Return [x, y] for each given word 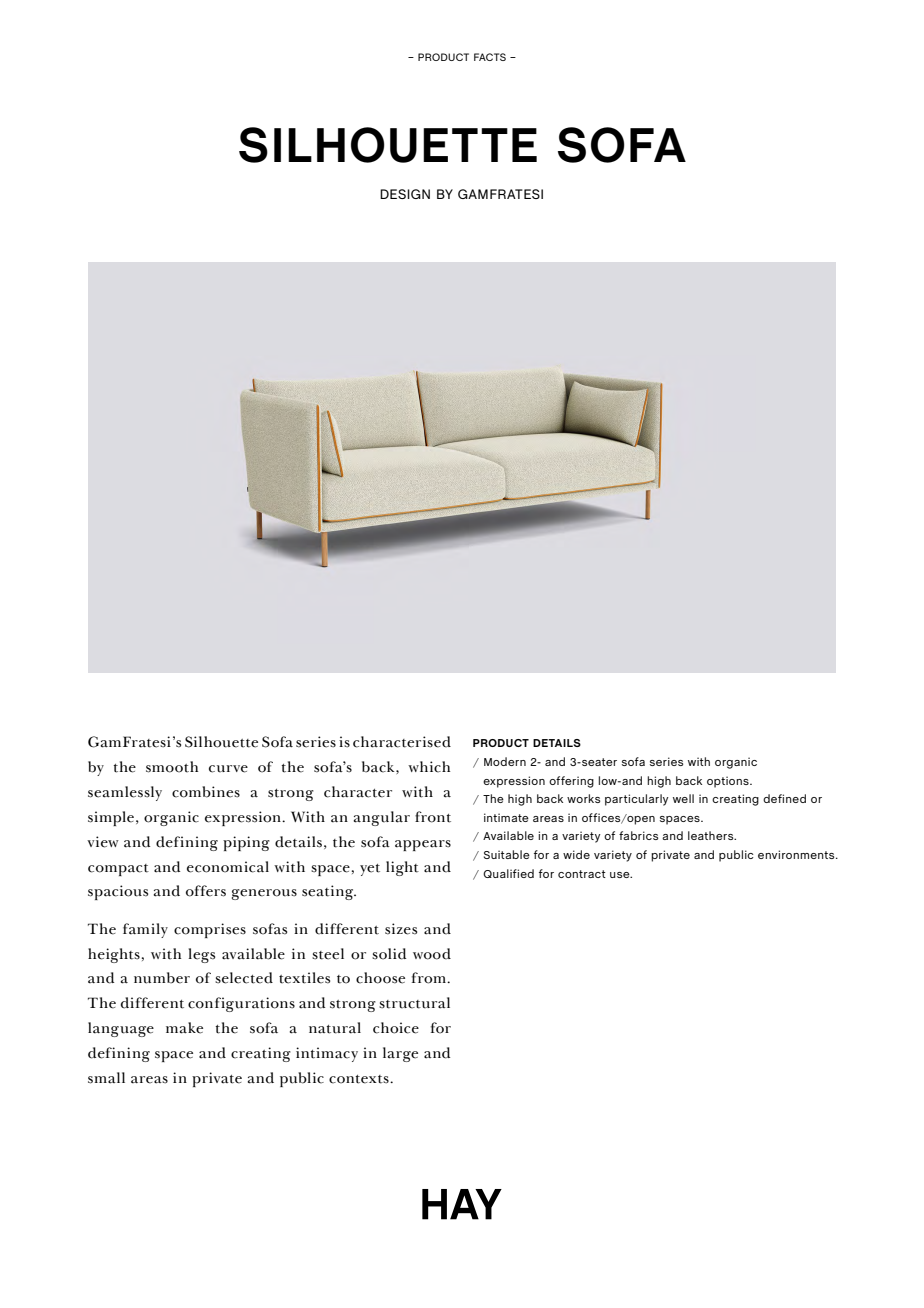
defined [784, 798]
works [583, 798]
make [184, 1028]
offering [571, 782]
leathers [712, 835]
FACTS [490, 57]
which [429, 767]
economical [228, 867]
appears [423, 845]
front [433, 817]
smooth [172, 767]
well [683, 798]
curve [228, 769]
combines [206, 792]
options [729, 782]
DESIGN [405, 194]
